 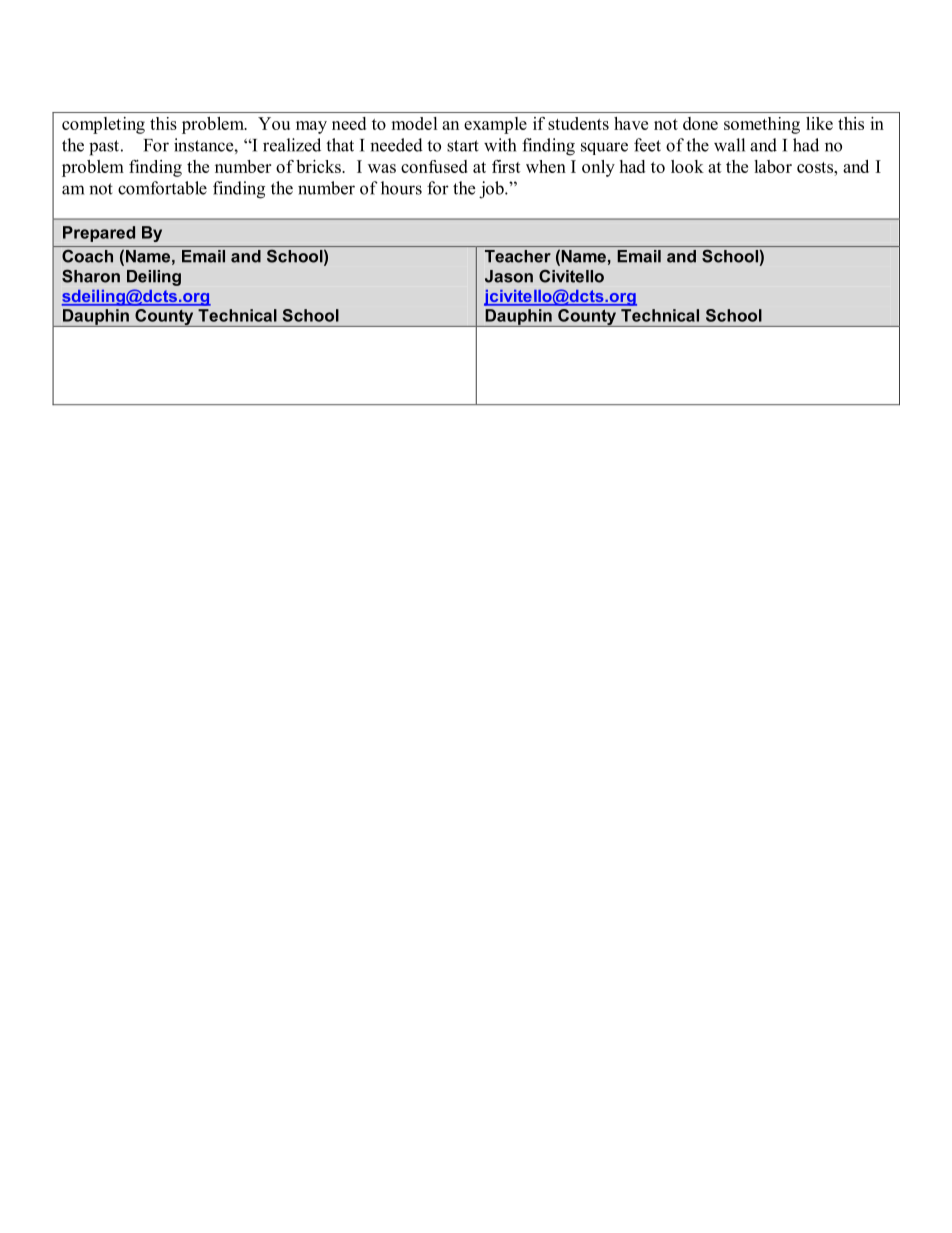 What do you see at coordinates (99, 234) in the page?
I see `Prepared` at bounding box center [99, 234].
